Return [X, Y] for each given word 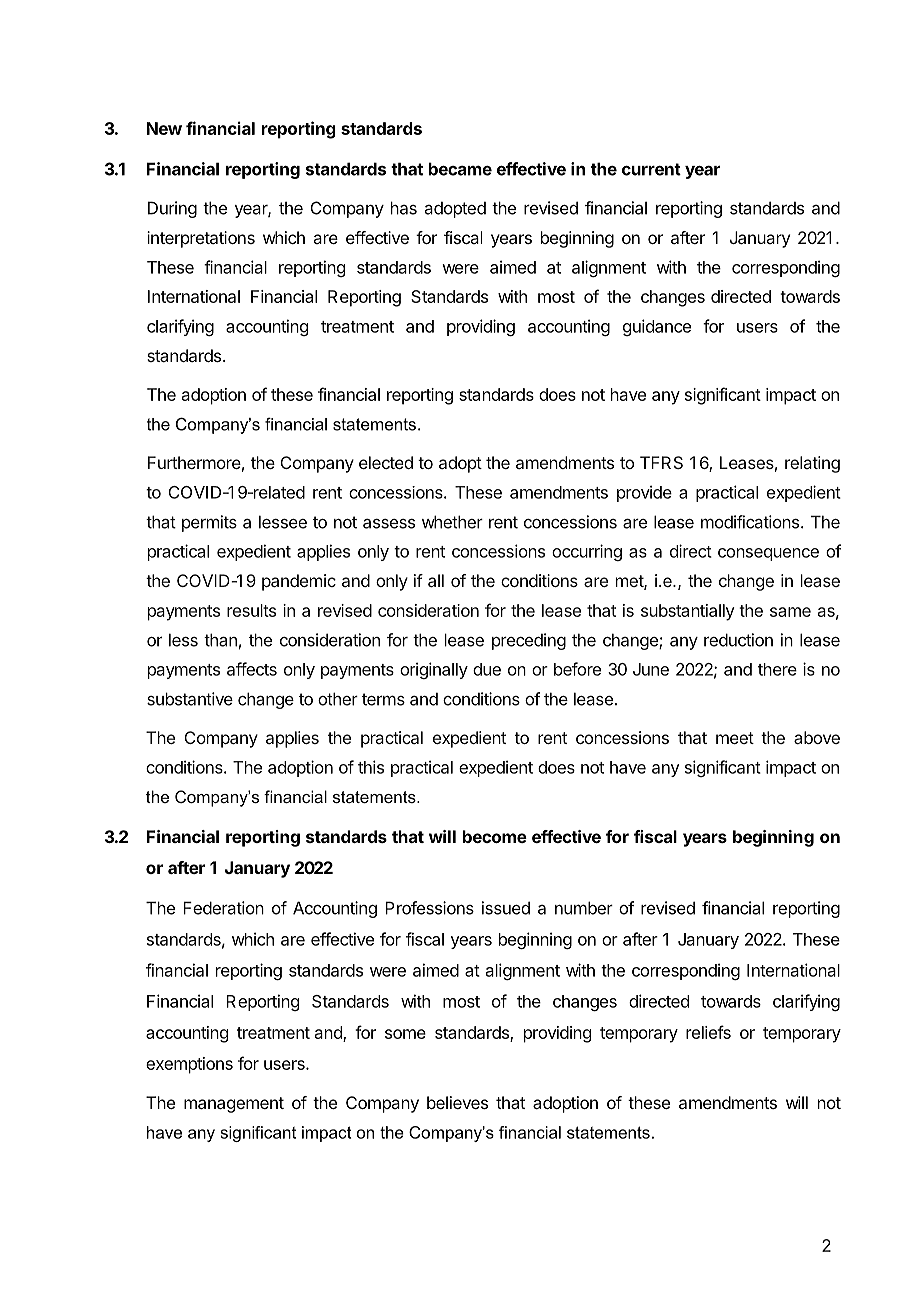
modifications [751, 522]
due [487, 669]
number [584, 908]
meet [735, 738]
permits [209, 523]
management [234, 1105]
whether [452, 522]
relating [812, 464]
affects [252, 669]
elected [386, 462]
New [164, 128]
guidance [657, 327]
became [460, 169]
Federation [223, 908]
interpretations [201, 239]
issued [506, 908]
